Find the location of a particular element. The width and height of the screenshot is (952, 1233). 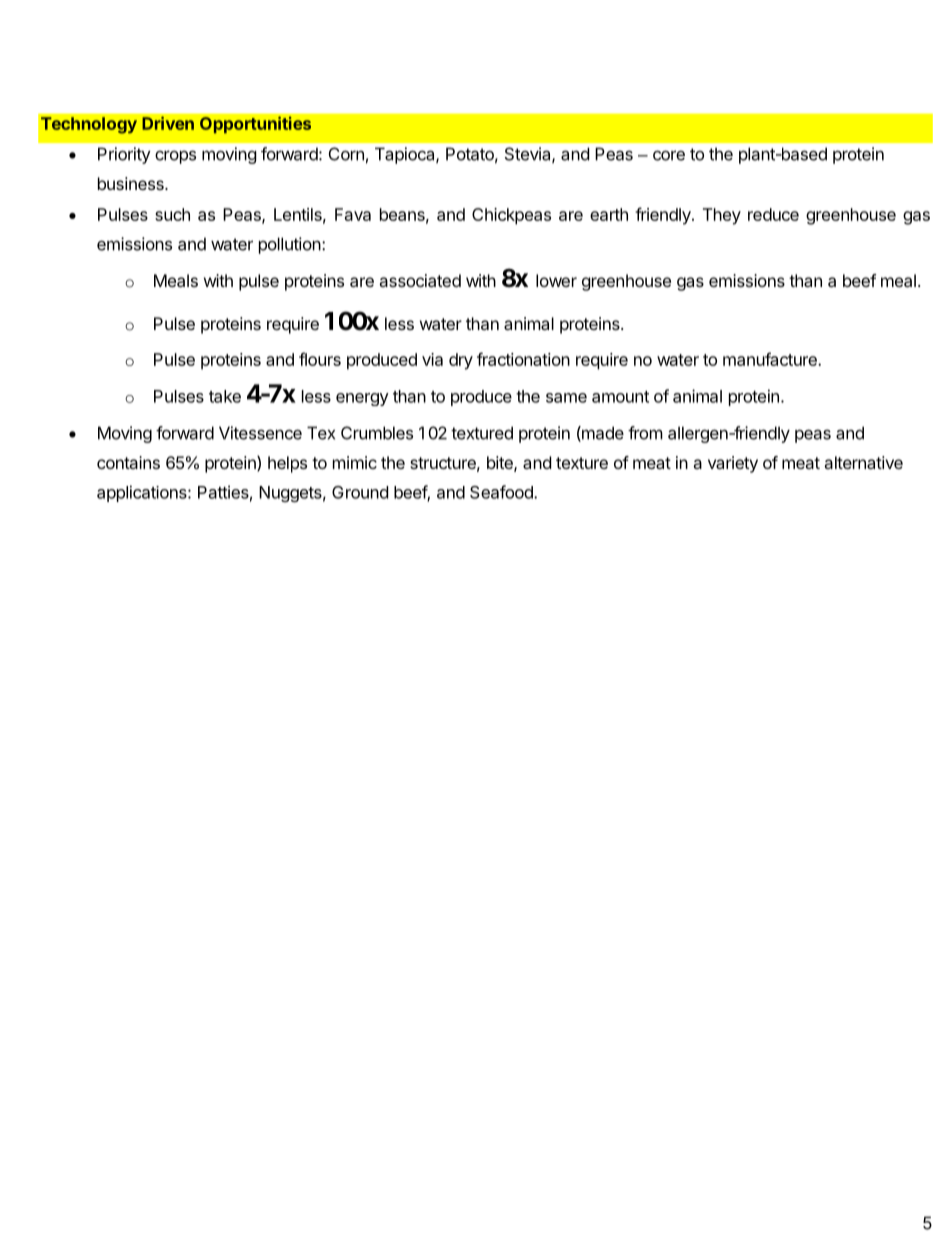

Driven is located at coordinates (168, 123).
